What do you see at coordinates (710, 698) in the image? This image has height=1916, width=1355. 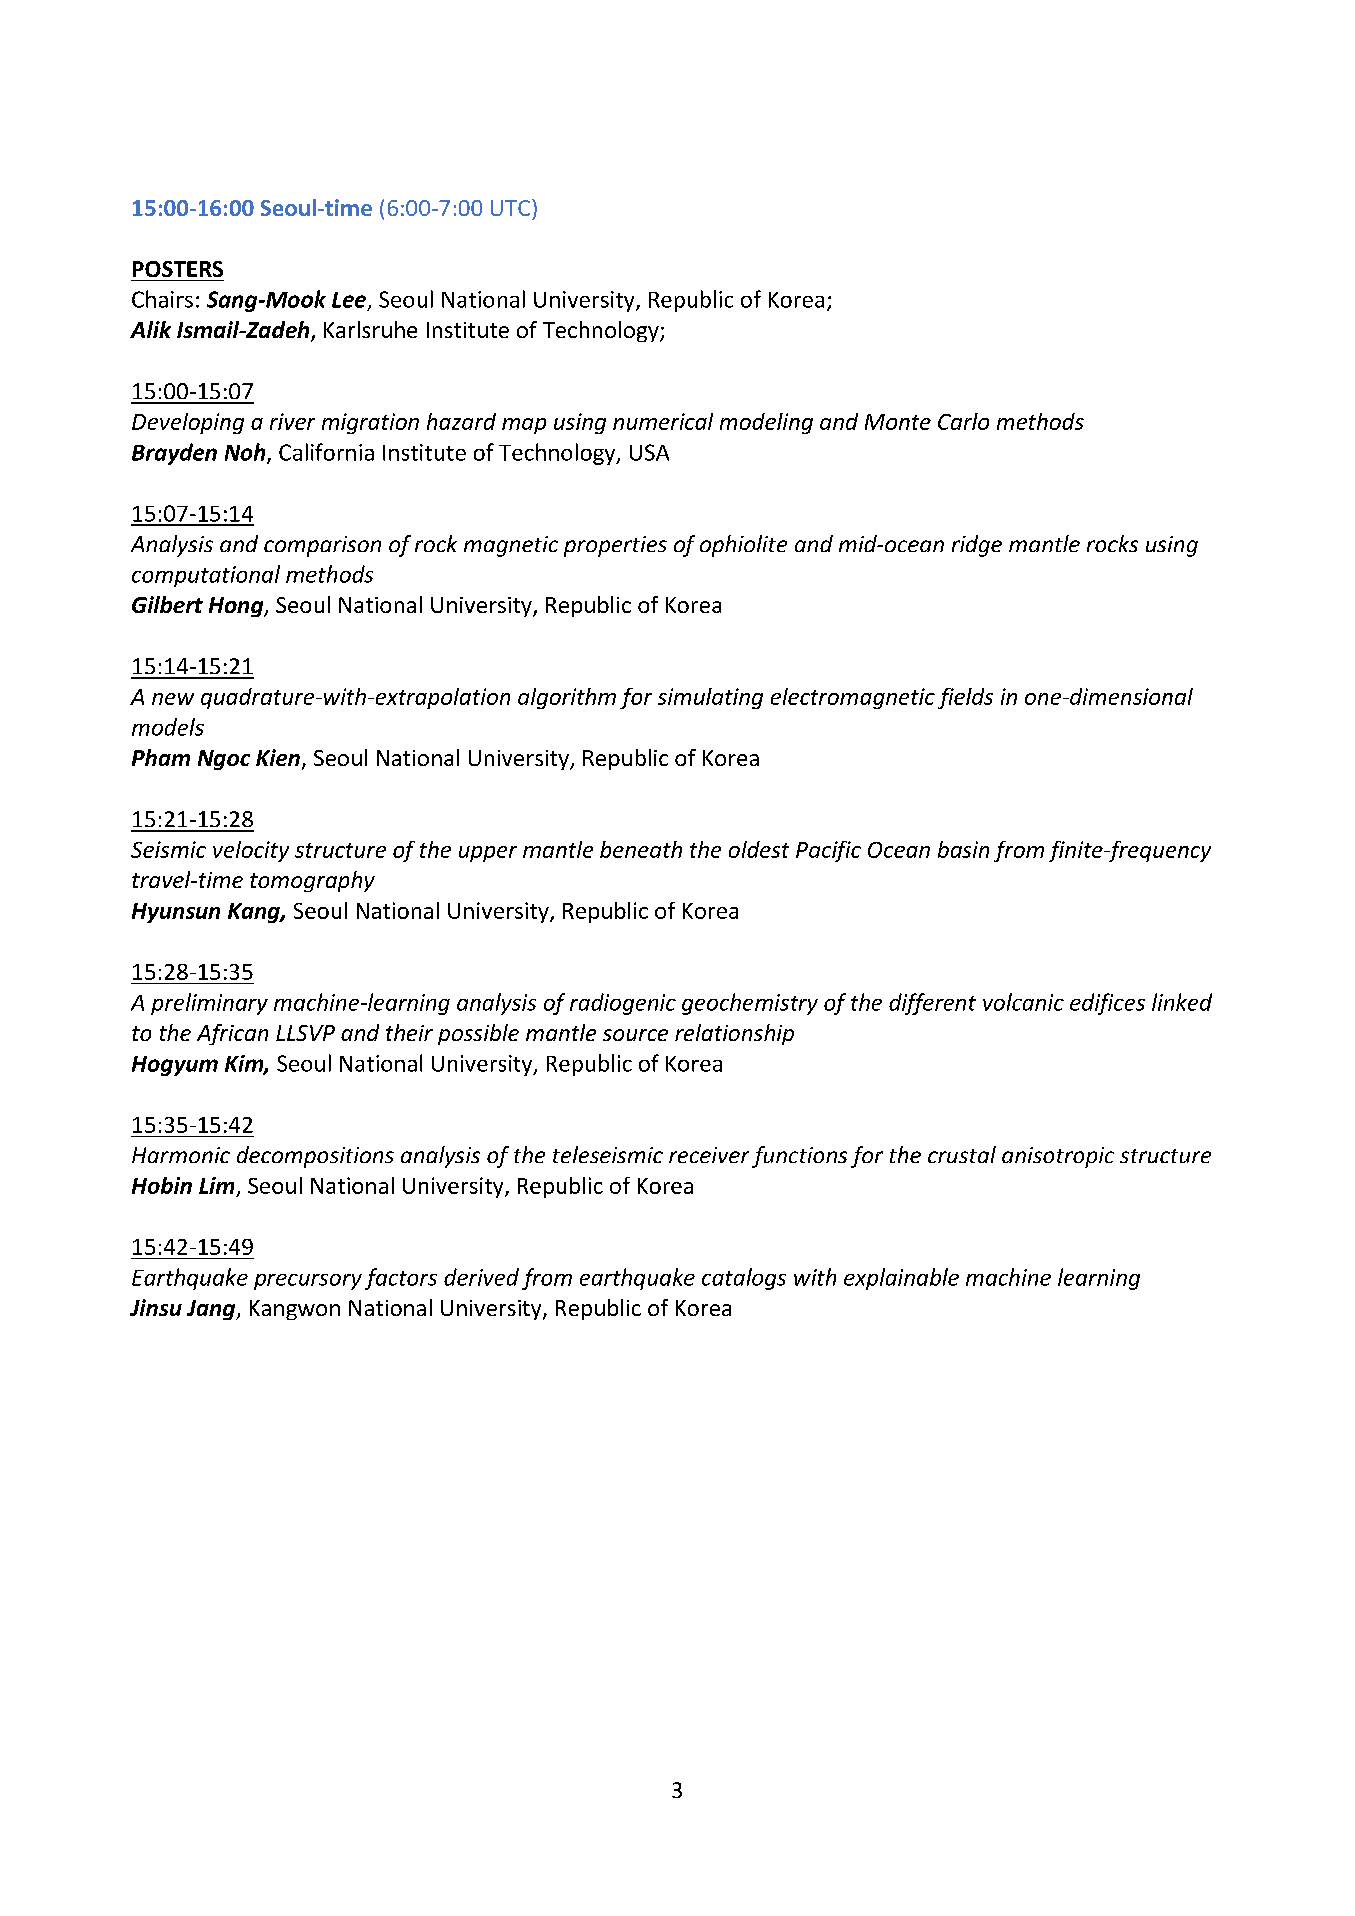 I see `simulating` at bounding box center [710, 698].
